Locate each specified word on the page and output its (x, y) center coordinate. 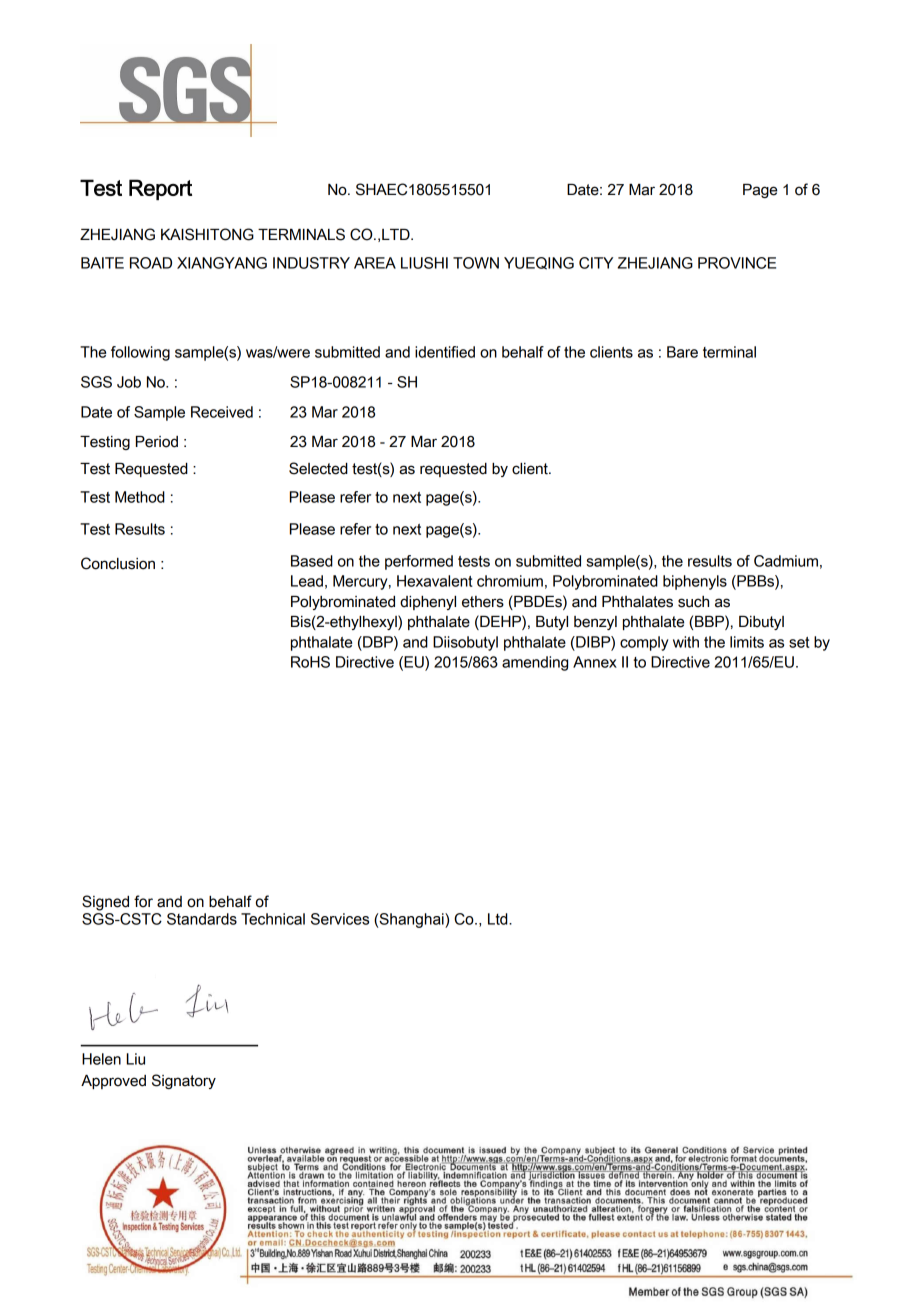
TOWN (476, 263)
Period (157, 442)
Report (160, 189)
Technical (273, 919)
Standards (202, 919)
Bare (682, 352)
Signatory (184, 1081)
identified (445, 352)
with (686, 642)
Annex (595, 662)
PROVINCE (737, 263)
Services (340, 919)
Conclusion (118, 563)
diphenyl (428, 603)
